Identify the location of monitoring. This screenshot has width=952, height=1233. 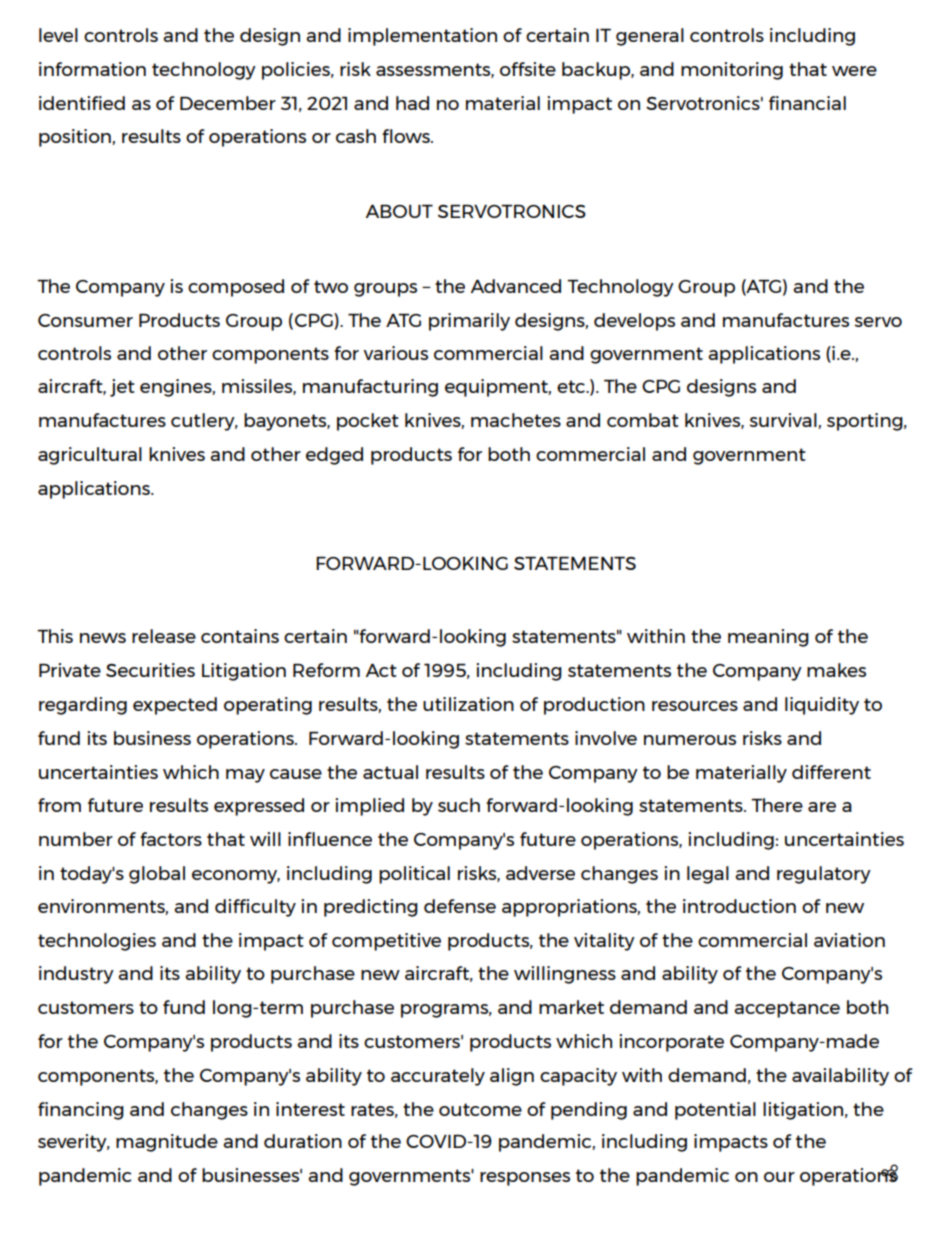
(732, 71).
